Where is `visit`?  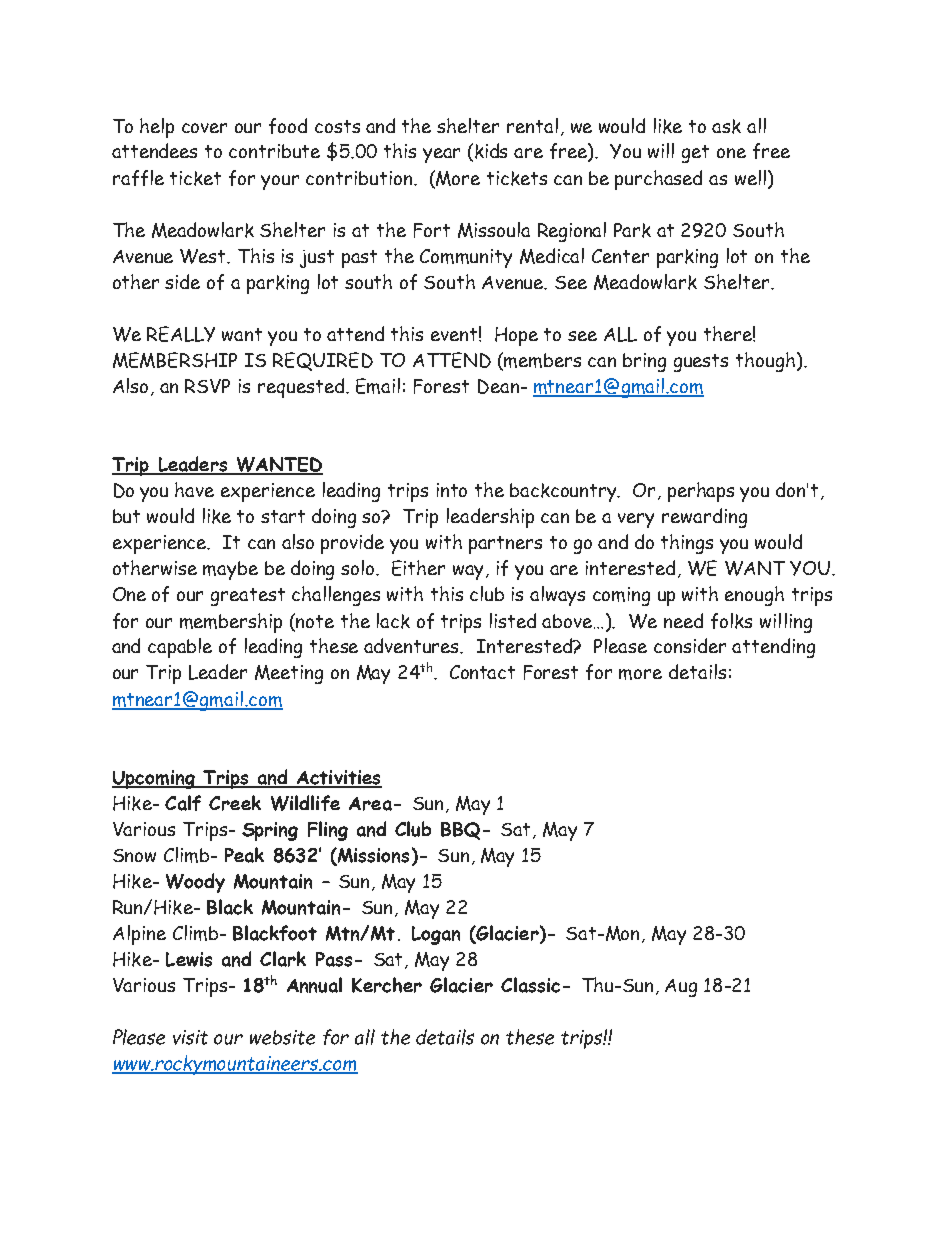
visit is located at coordinates (190, 1037).
